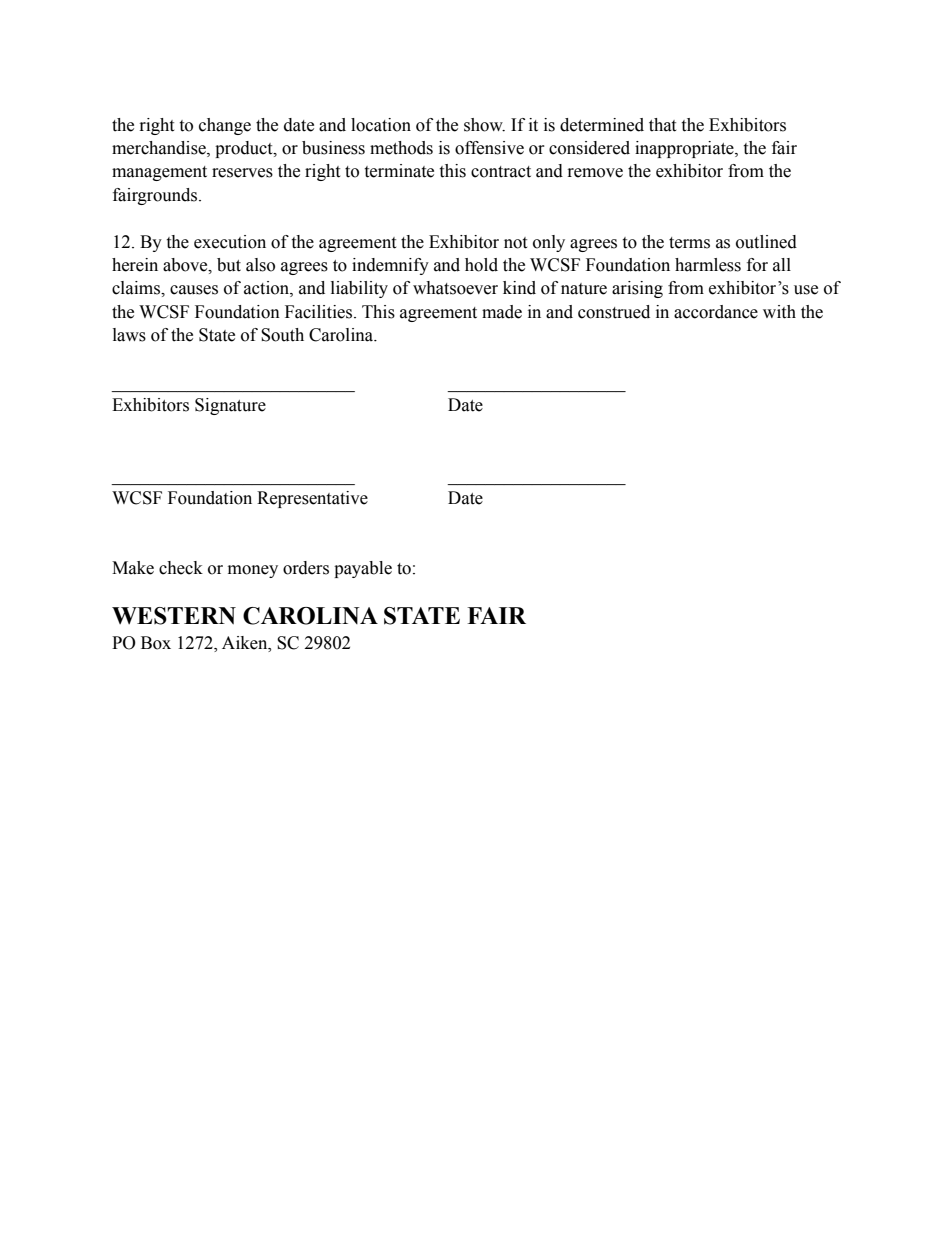 The image size is (952, 1233). What do you see at coordinates (253, 571) in the screenshot?
I see `money` at bounding box center [253, 571].
